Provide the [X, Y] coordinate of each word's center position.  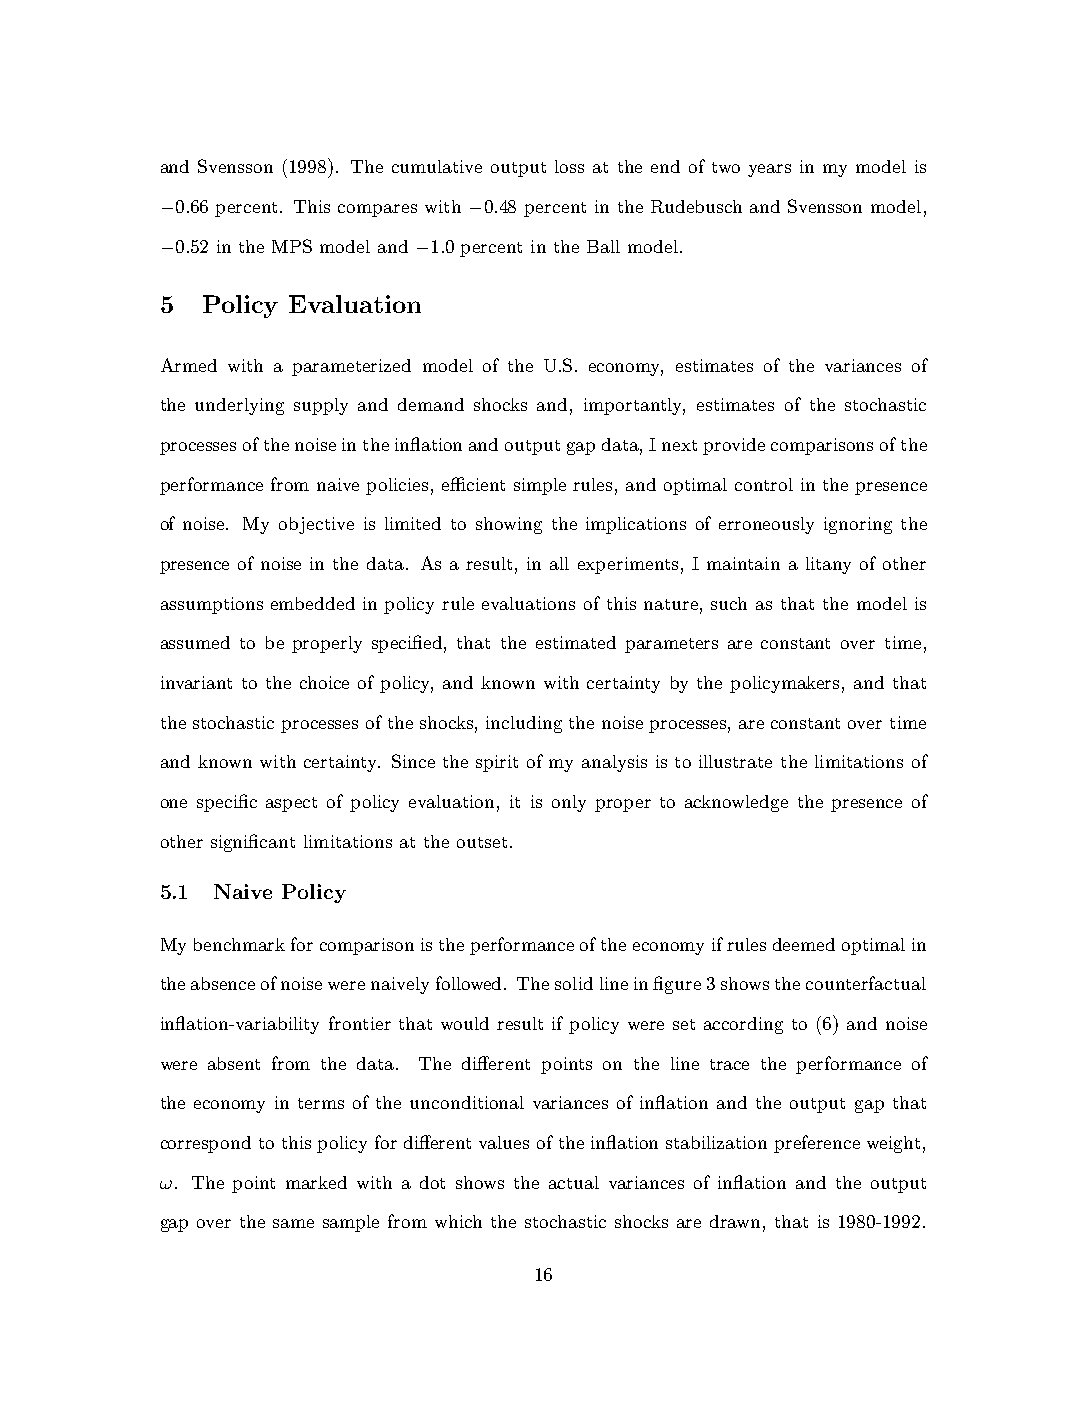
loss [569, 166]
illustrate [735, 761]
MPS [292, 246]
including [524, 724]
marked [316, 1182]
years [769, 170]
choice [324, 682]
